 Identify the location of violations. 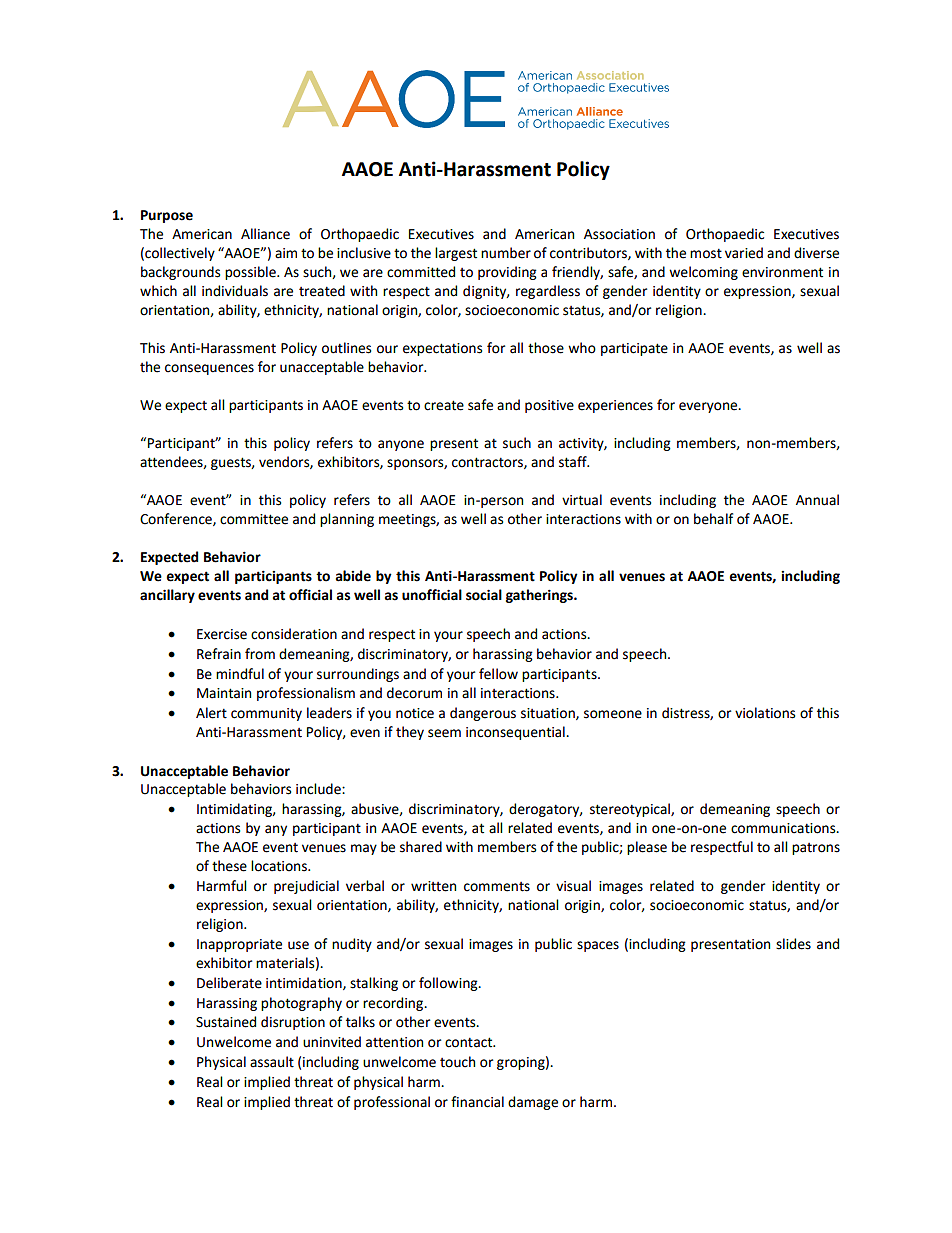
(765, 713).
